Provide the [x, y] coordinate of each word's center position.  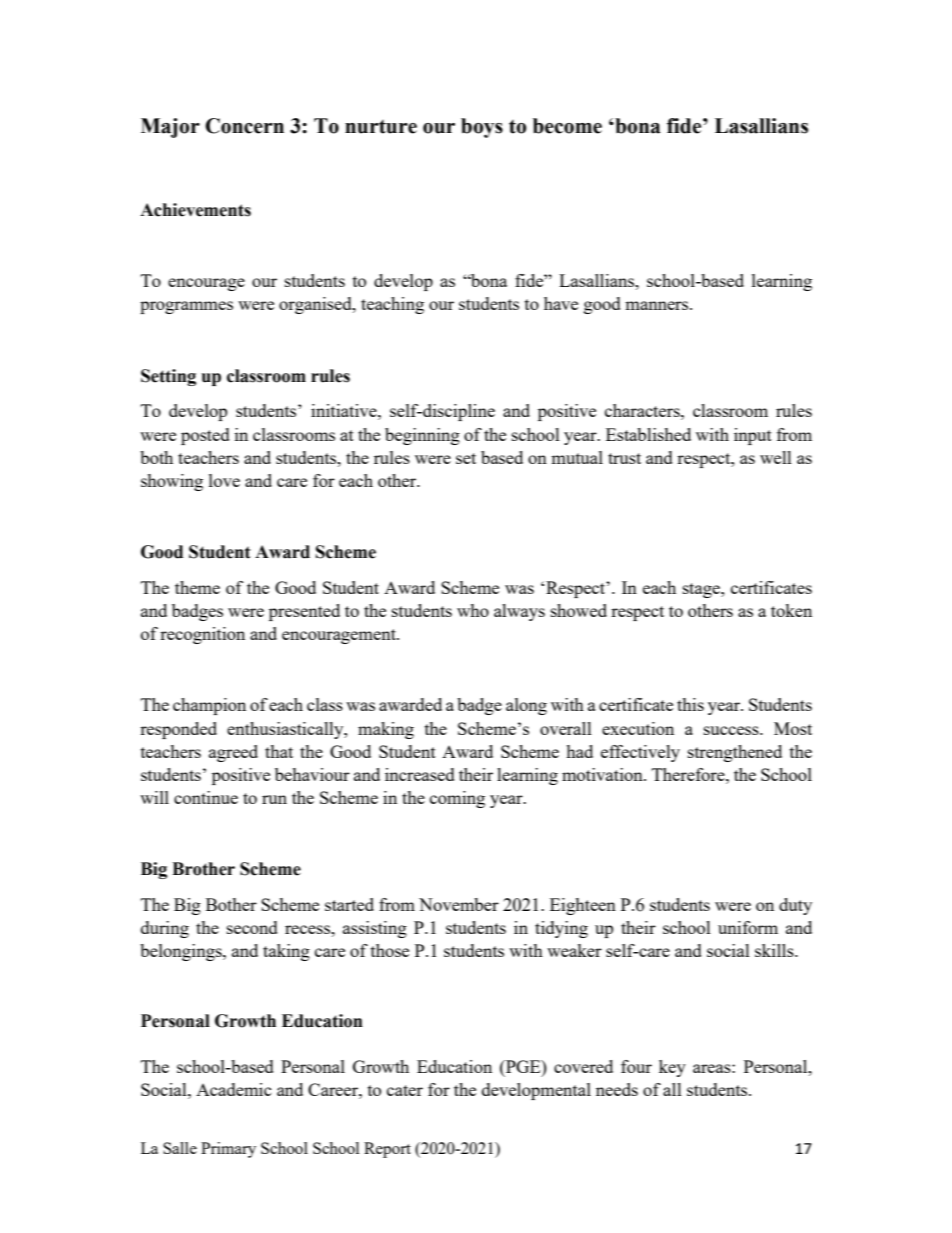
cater [405, 1090]
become [567, 126]
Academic [234, 1089]
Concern [244, 126]
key [672, 1068]
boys [482, 128]
